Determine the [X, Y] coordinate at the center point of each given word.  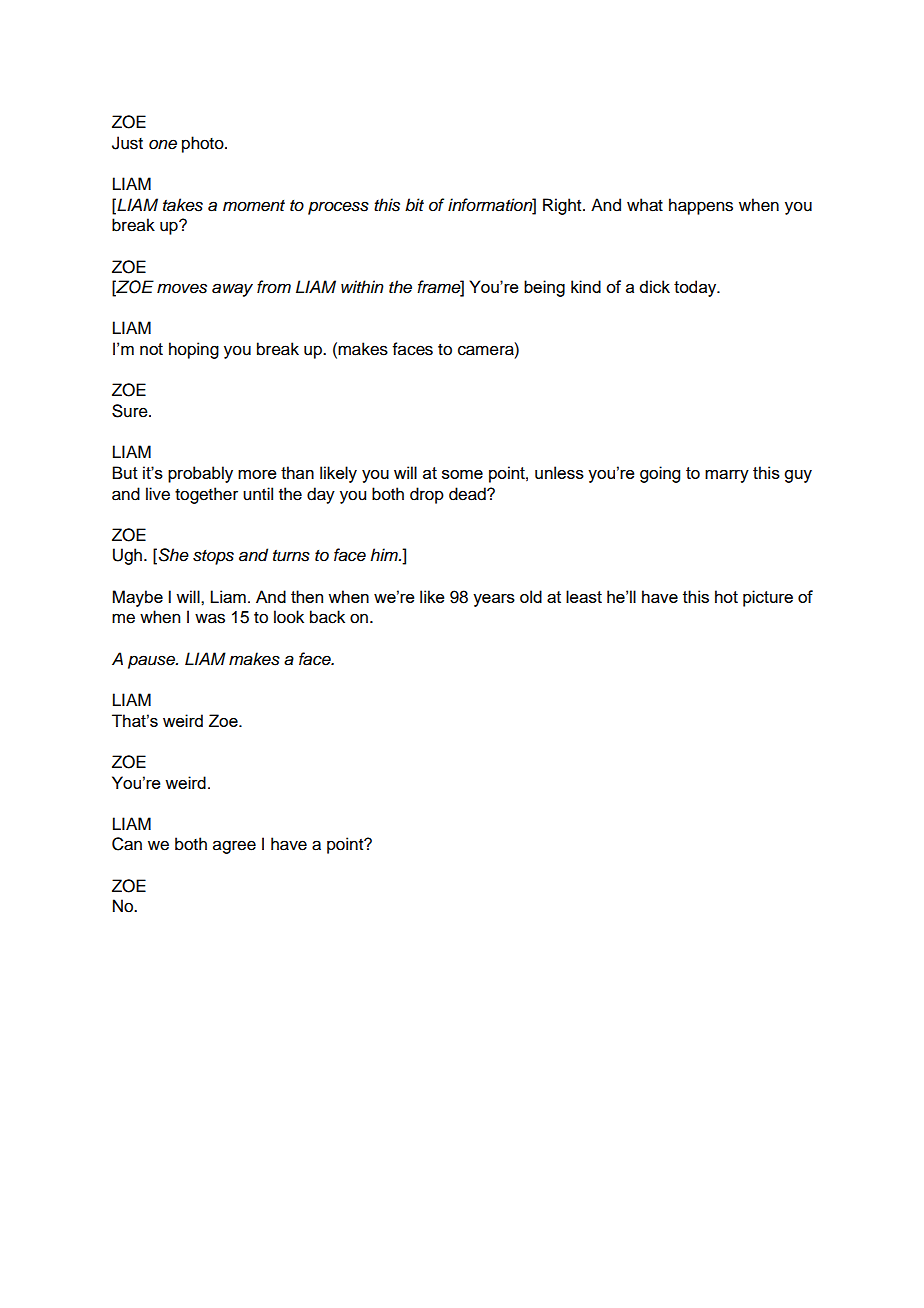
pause [152, 662]
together [206, 495]
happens [701, 206]
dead [468, 494]
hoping [194, 350]
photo [204, 144]
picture [768, 598]
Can [127, 844]
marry [727, 476]
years [494, 600]
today [696, 288]
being [544, 288]
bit [414, 204]
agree [234, 847]
